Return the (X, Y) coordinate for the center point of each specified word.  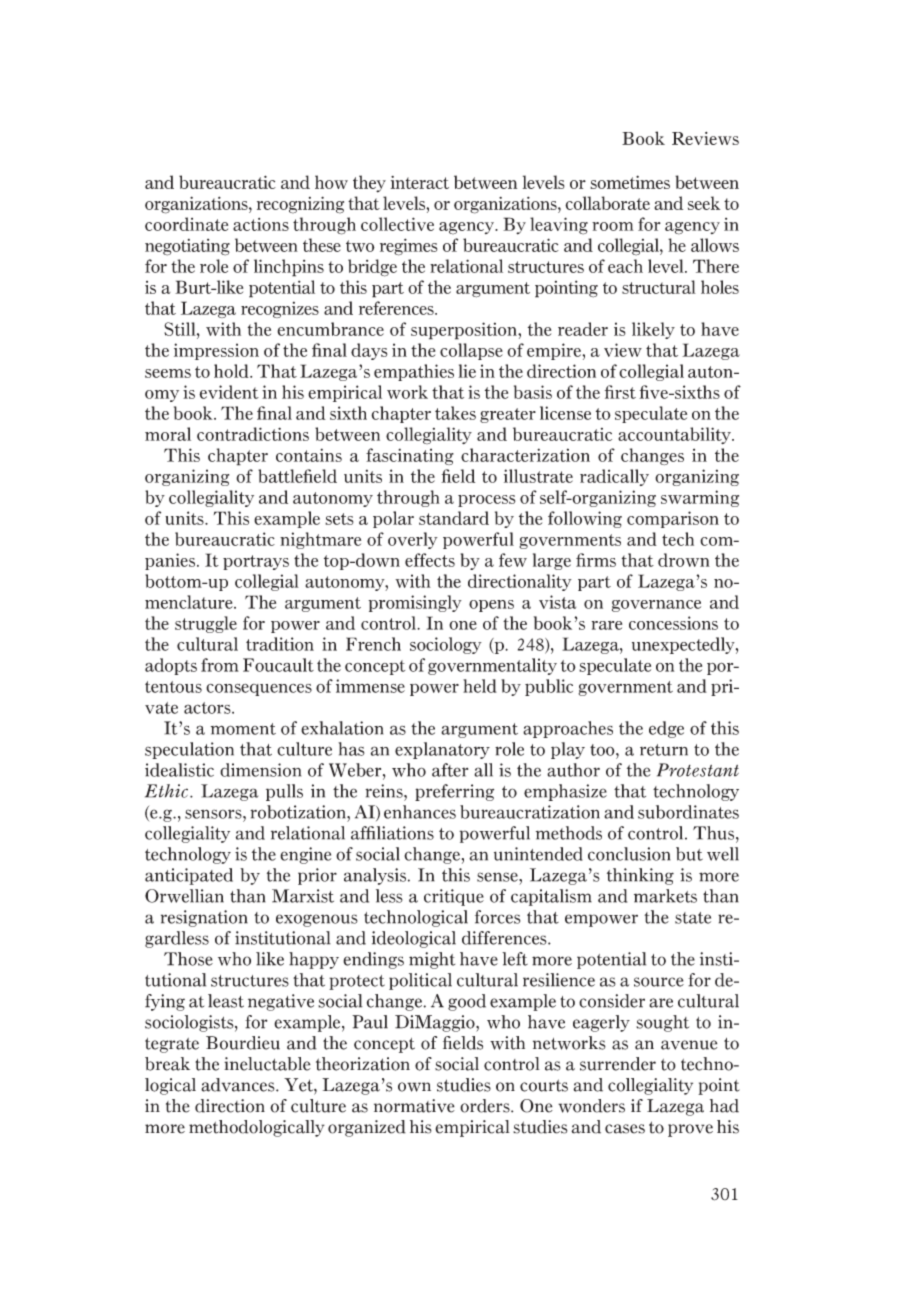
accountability (675, 435)
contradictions (253, 434)
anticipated (189, 876)
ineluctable (267, 1064)
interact (420, 182)
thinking (640, 876)
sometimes (630, 182)
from (220, 665)
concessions (673, 623)
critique (454, 897)
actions (261, 224)
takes (455, 413)
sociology (446, 645)
